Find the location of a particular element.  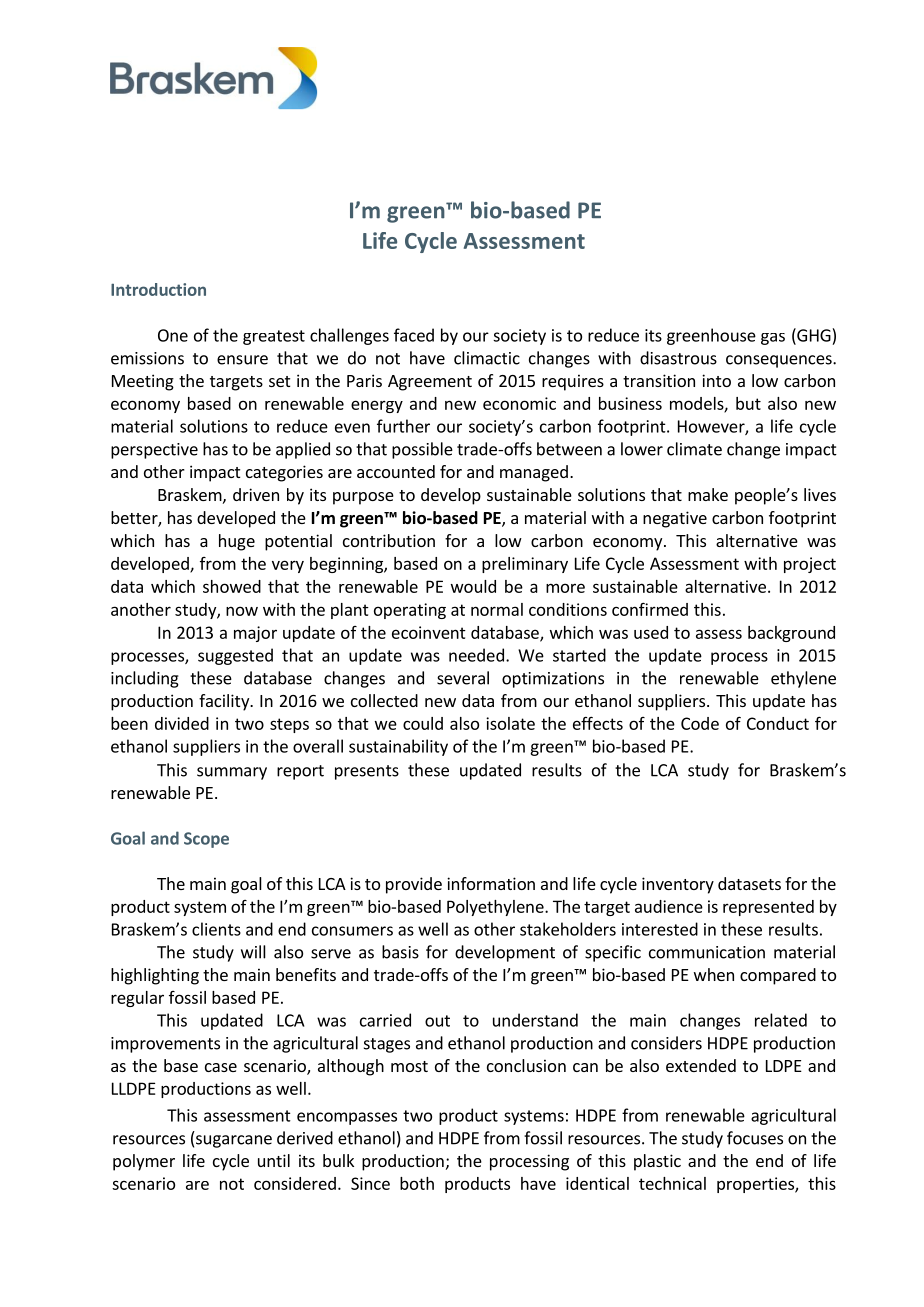

One is located at coordinates (173, 335).
